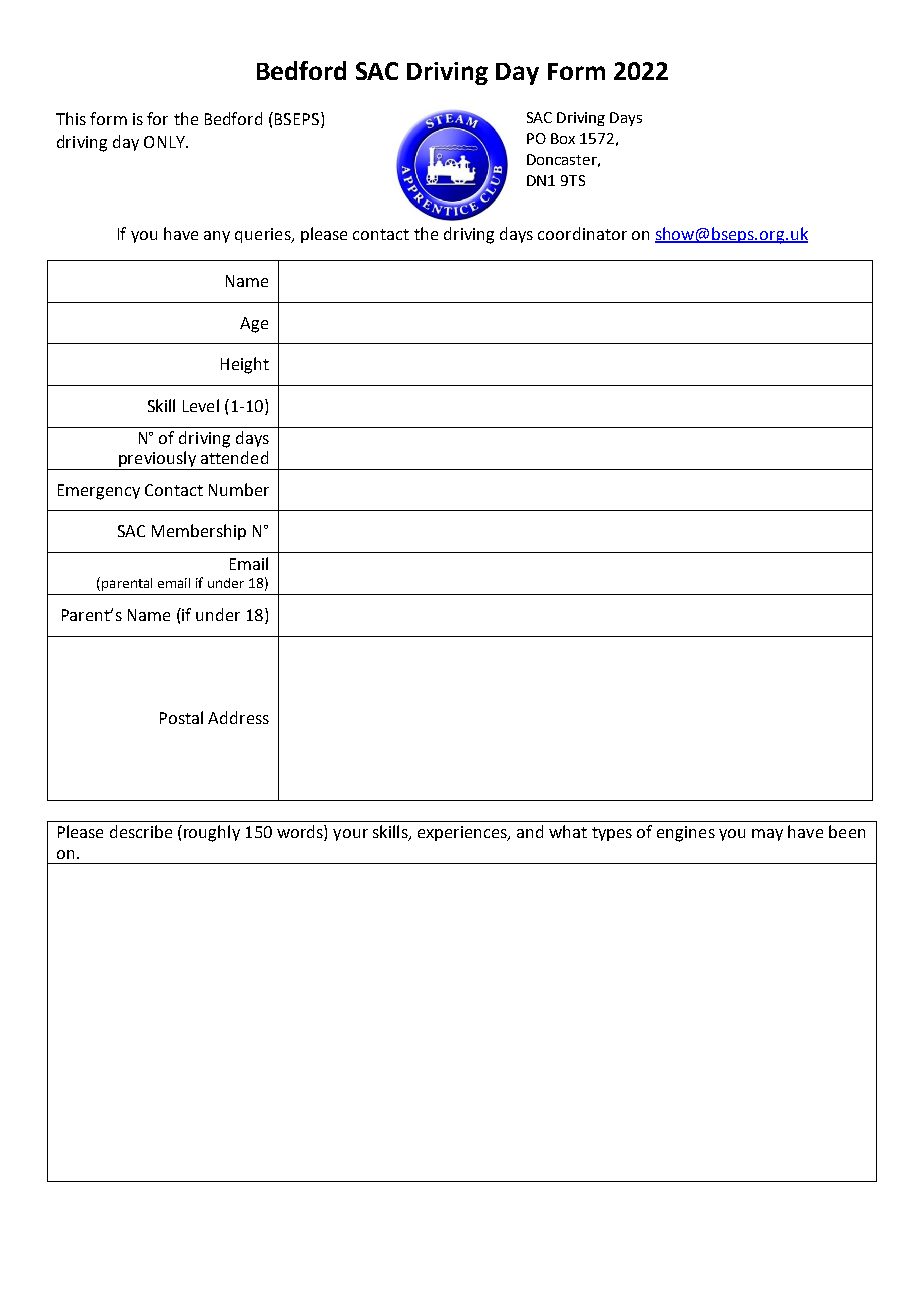  What do you see at coordinates (563, 138) in the screenshot?
I see `Box` at bounding box center [563, 138].
